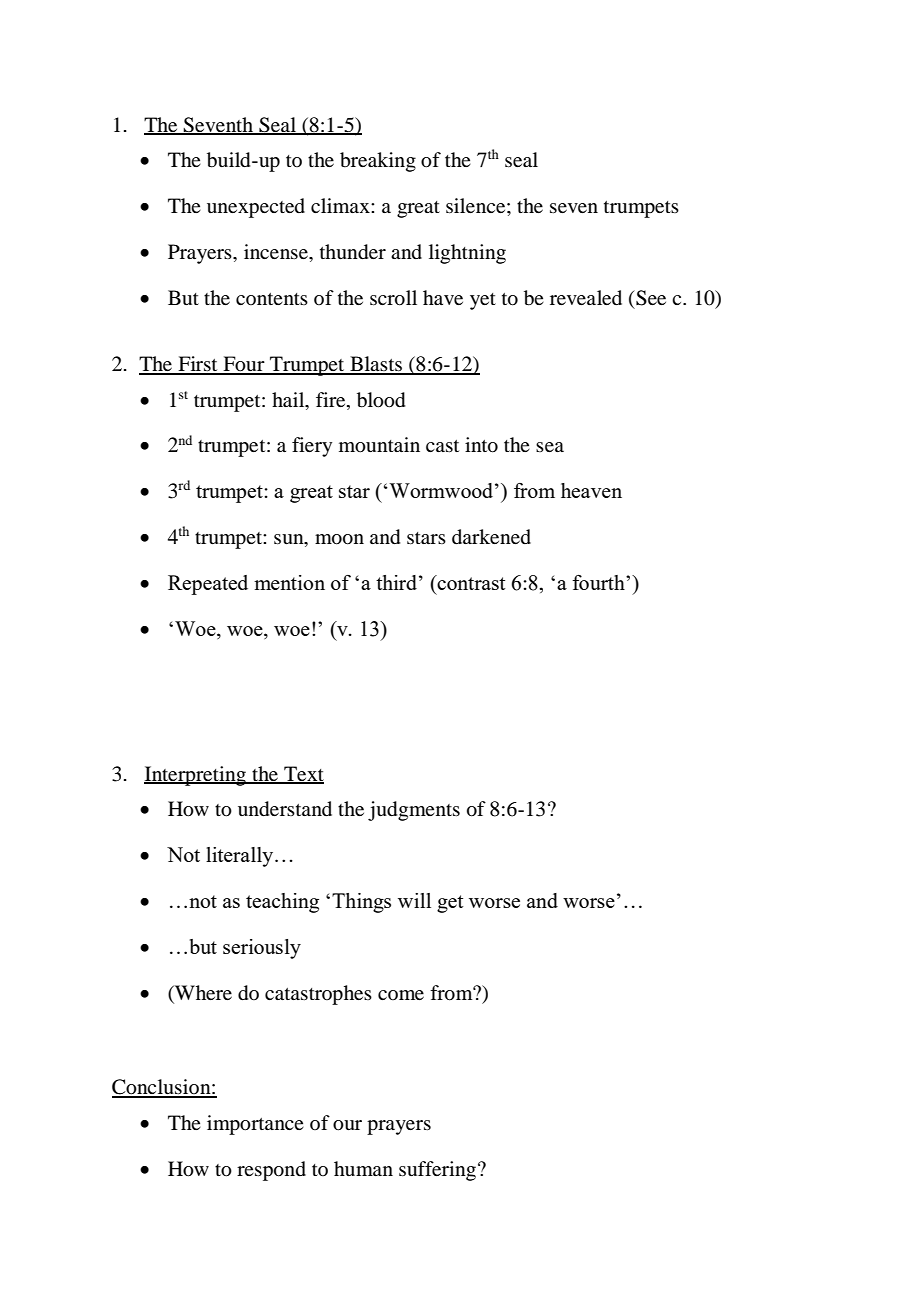  I want to click on breaking, so click(378, 162).
